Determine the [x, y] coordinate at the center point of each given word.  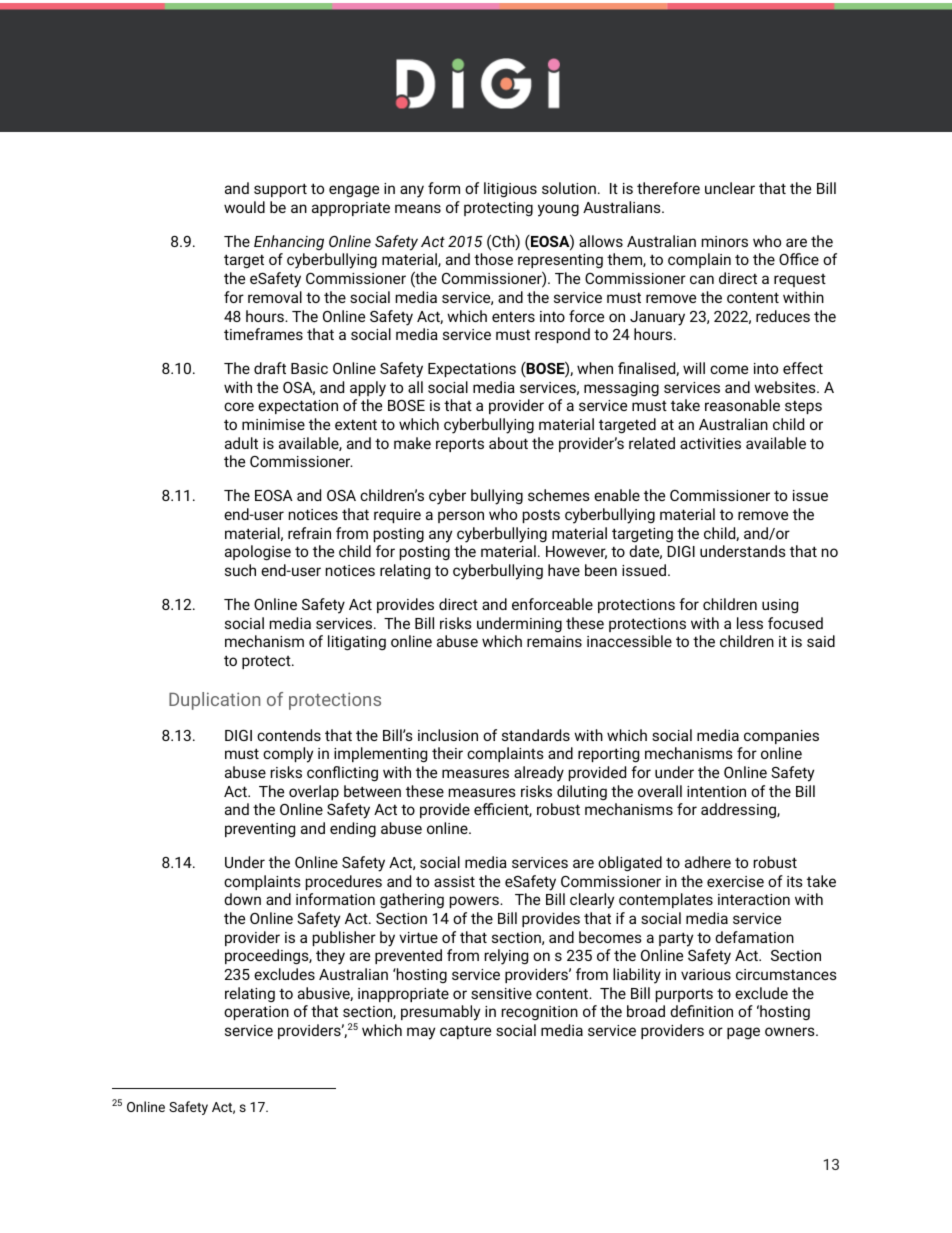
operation [256, 1013]
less [750, 623]
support [280, 190]
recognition [540, 1013]
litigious [510, 190]
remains [554, 641]
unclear [730, 188]
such [240, 570]
